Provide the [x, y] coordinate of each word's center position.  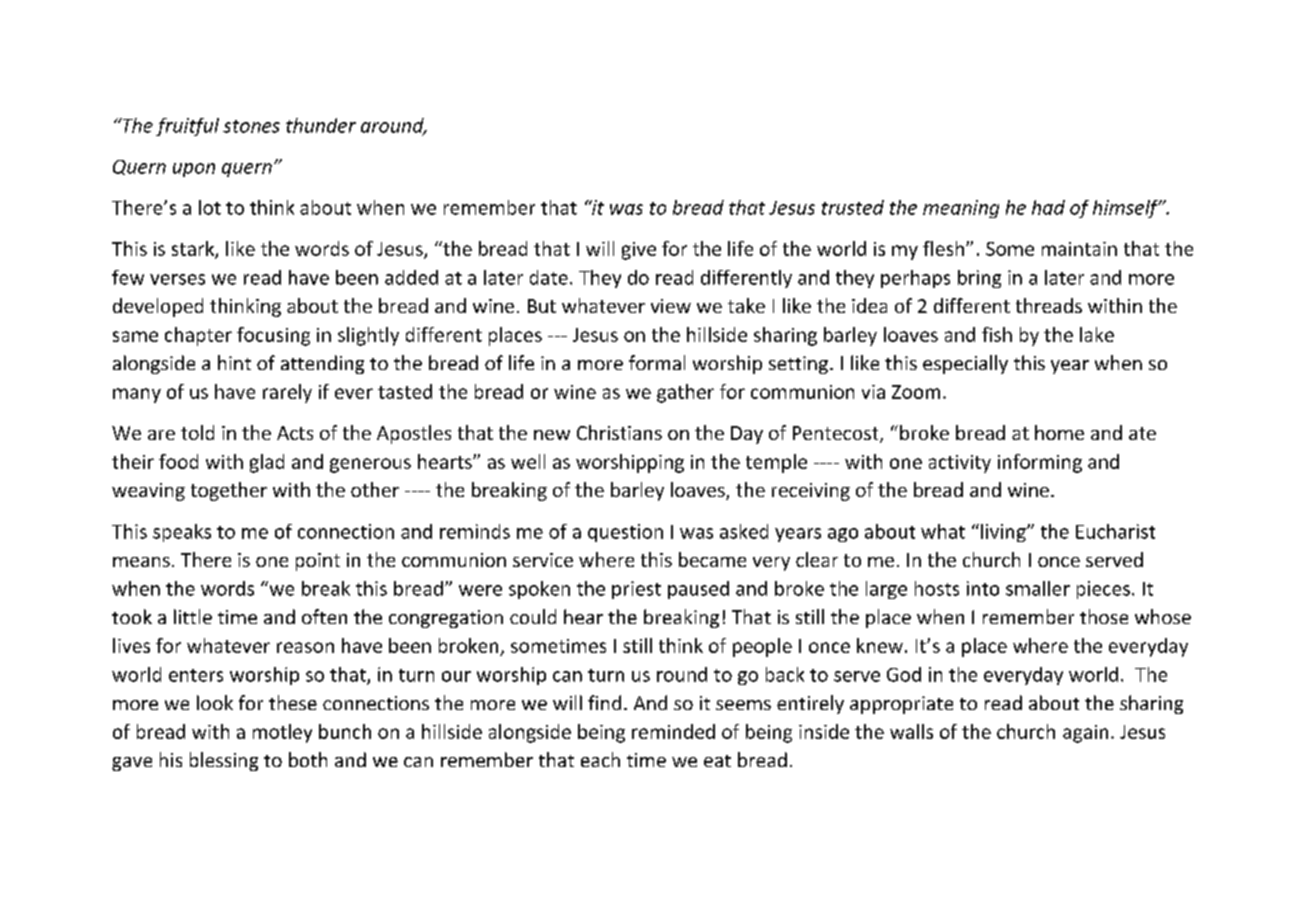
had [1048, 207]
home [1059, 432]
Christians [619, 432]
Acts [295, 433]
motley [282, 733]
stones [251, 126]
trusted [853, 207]
